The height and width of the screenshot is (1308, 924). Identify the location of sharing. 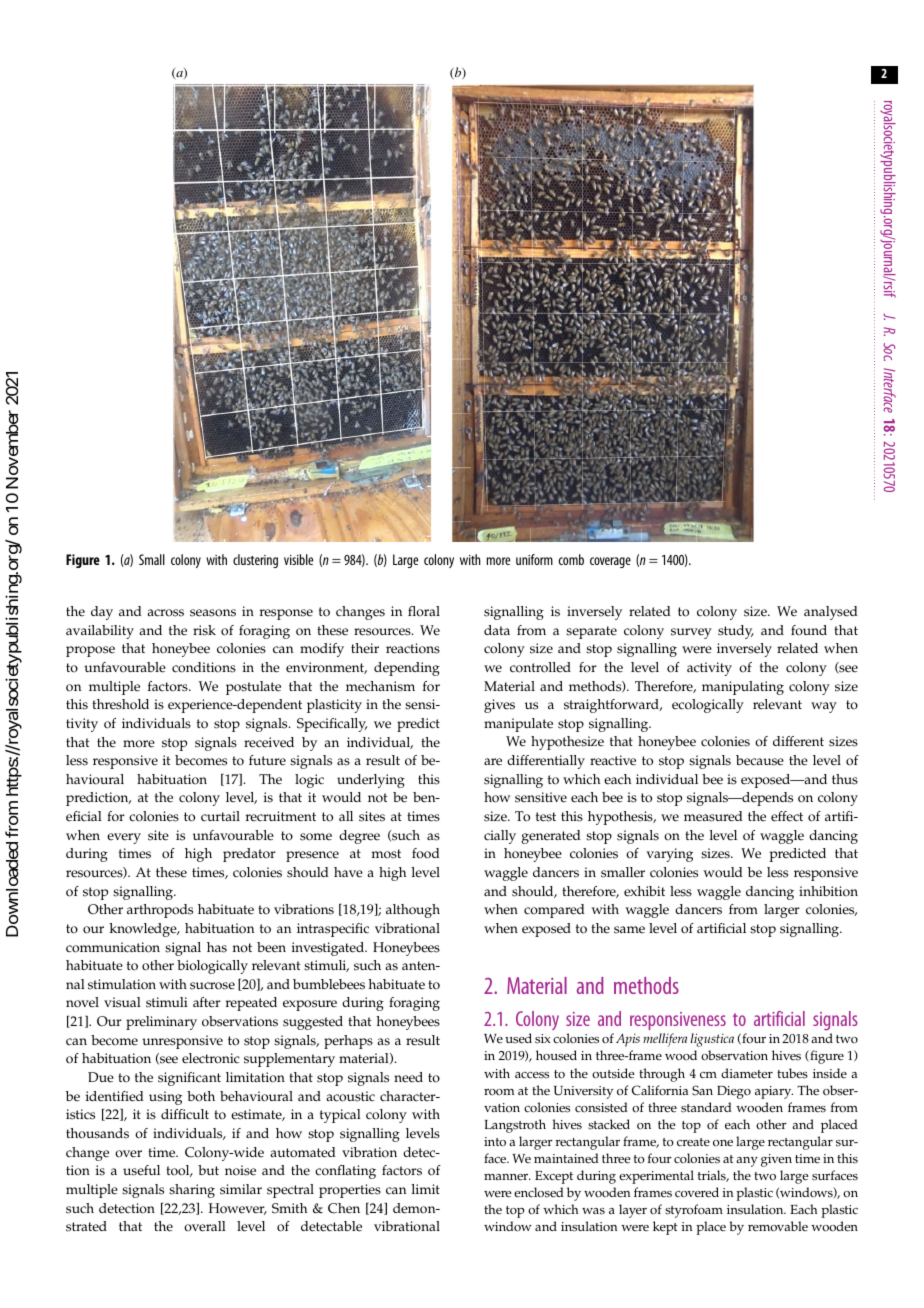
(192, 1191).
